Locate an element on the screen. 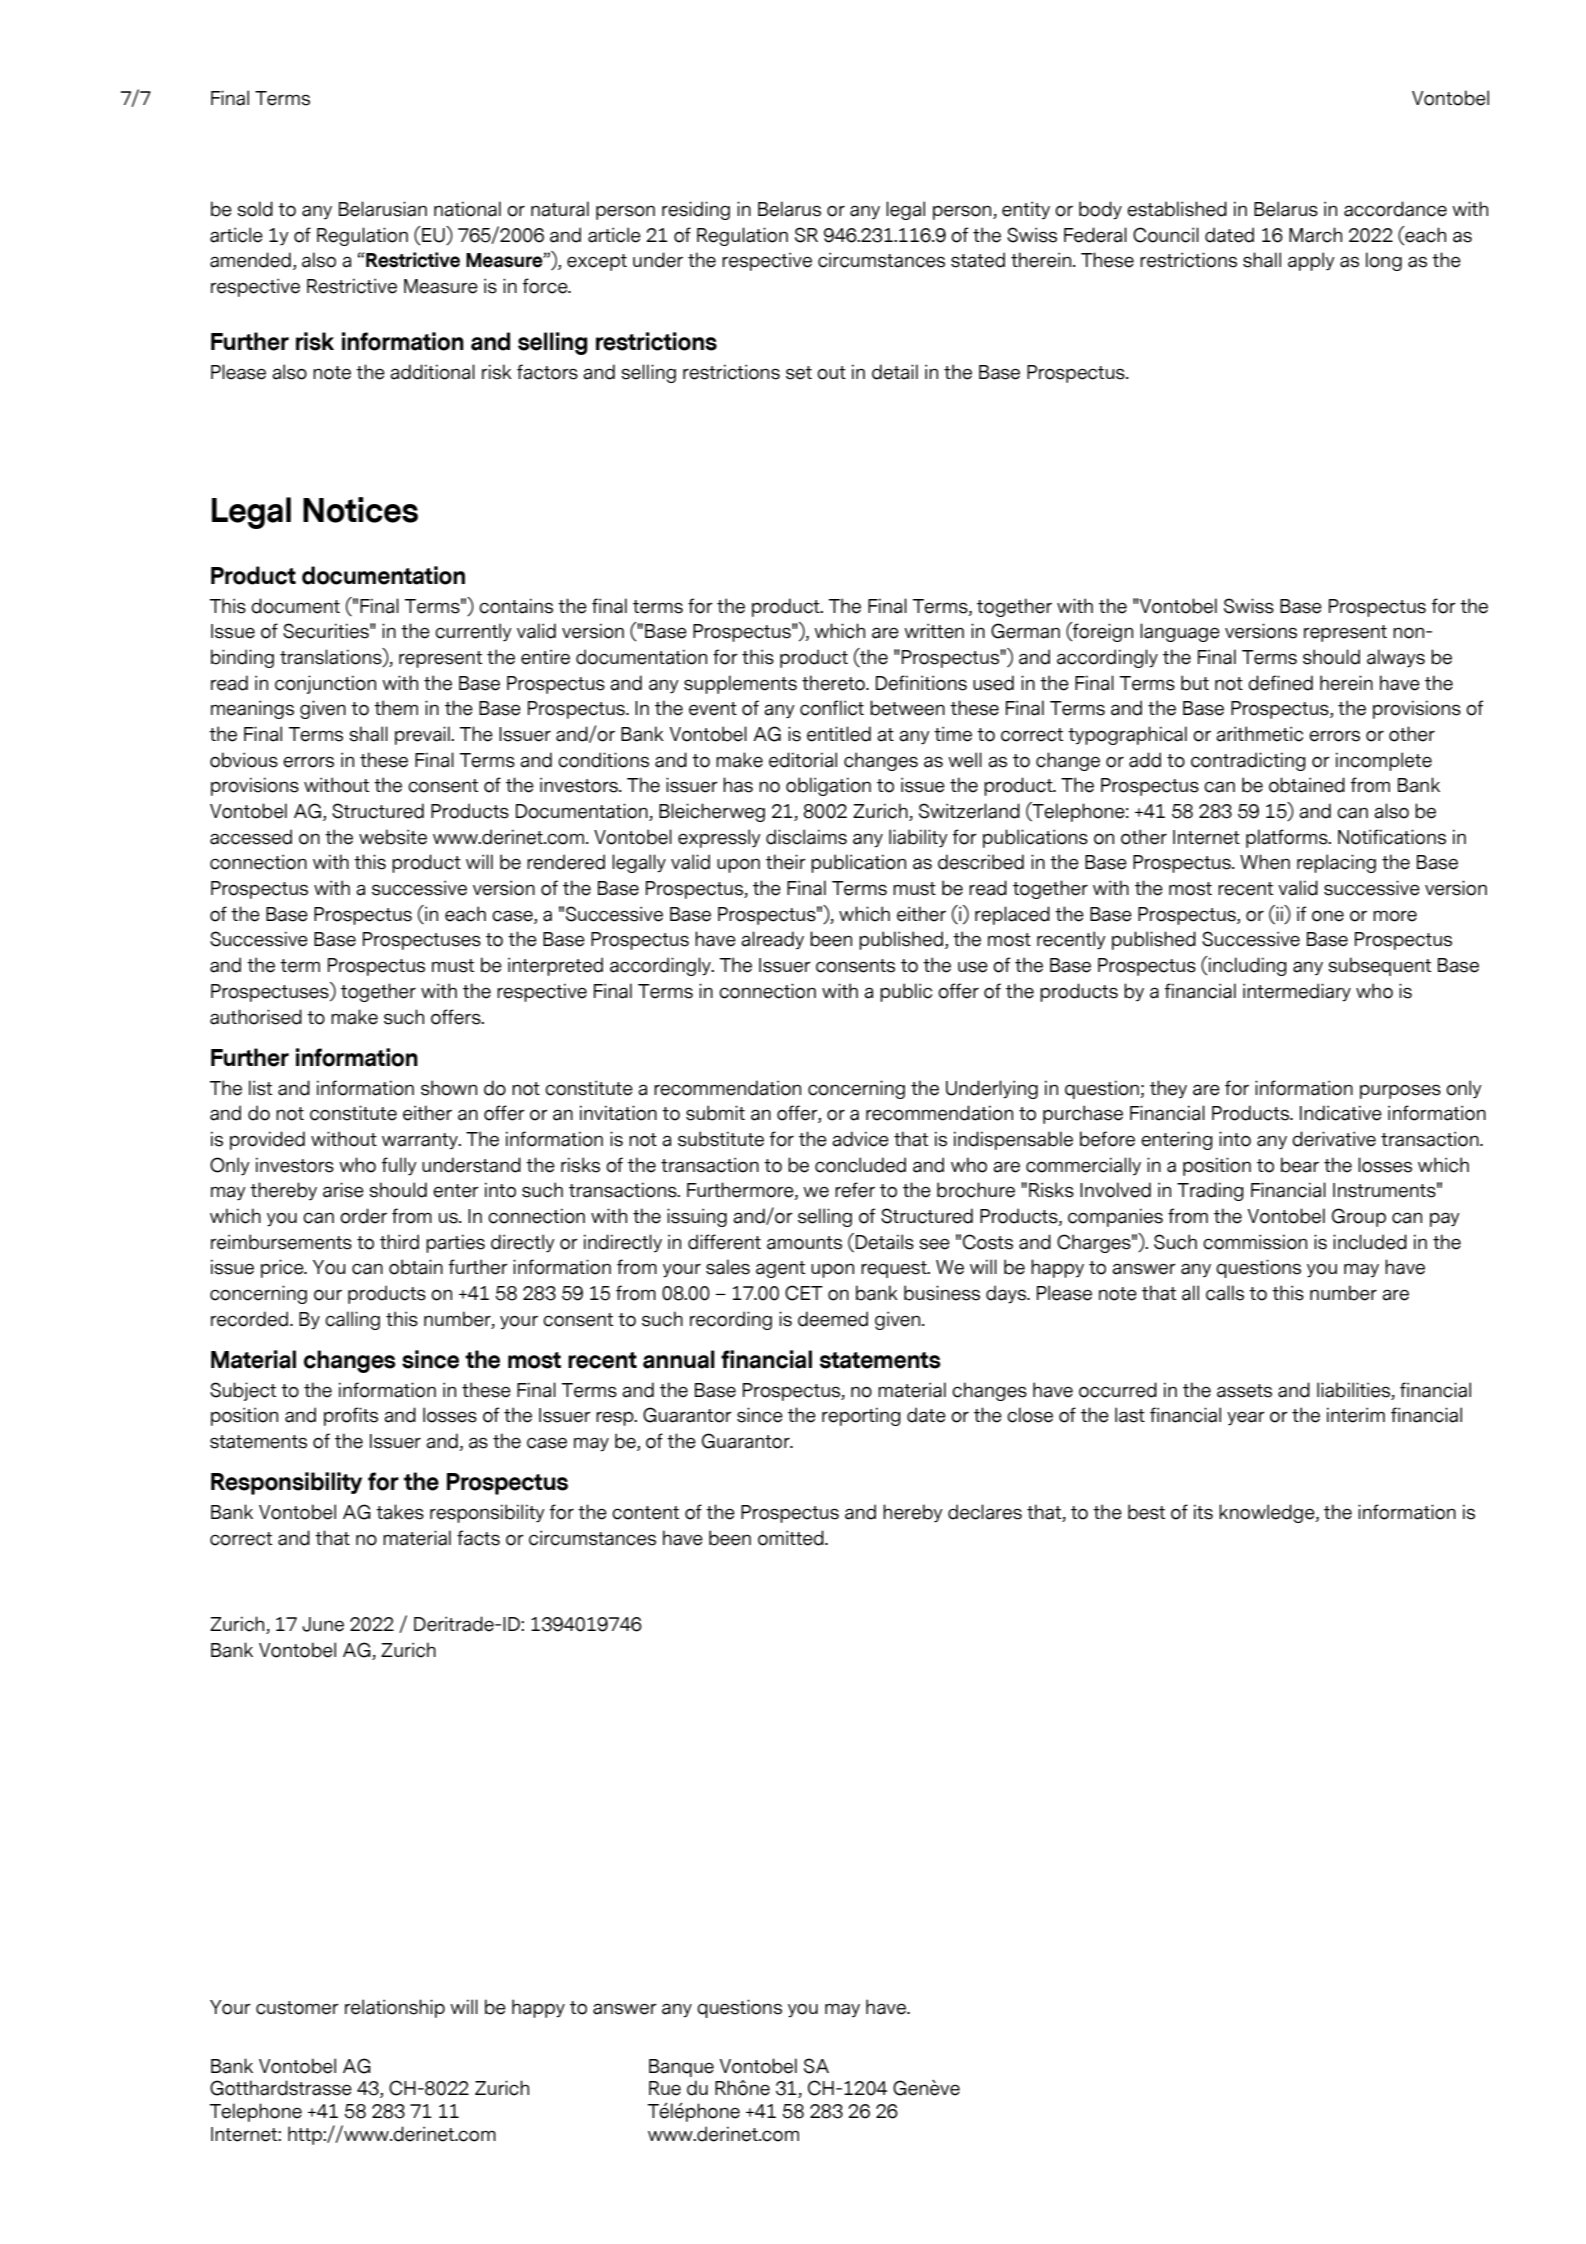 The height and width of the screenshot is (2244, 1586). bear is located at coordinates (1300, 1165).
